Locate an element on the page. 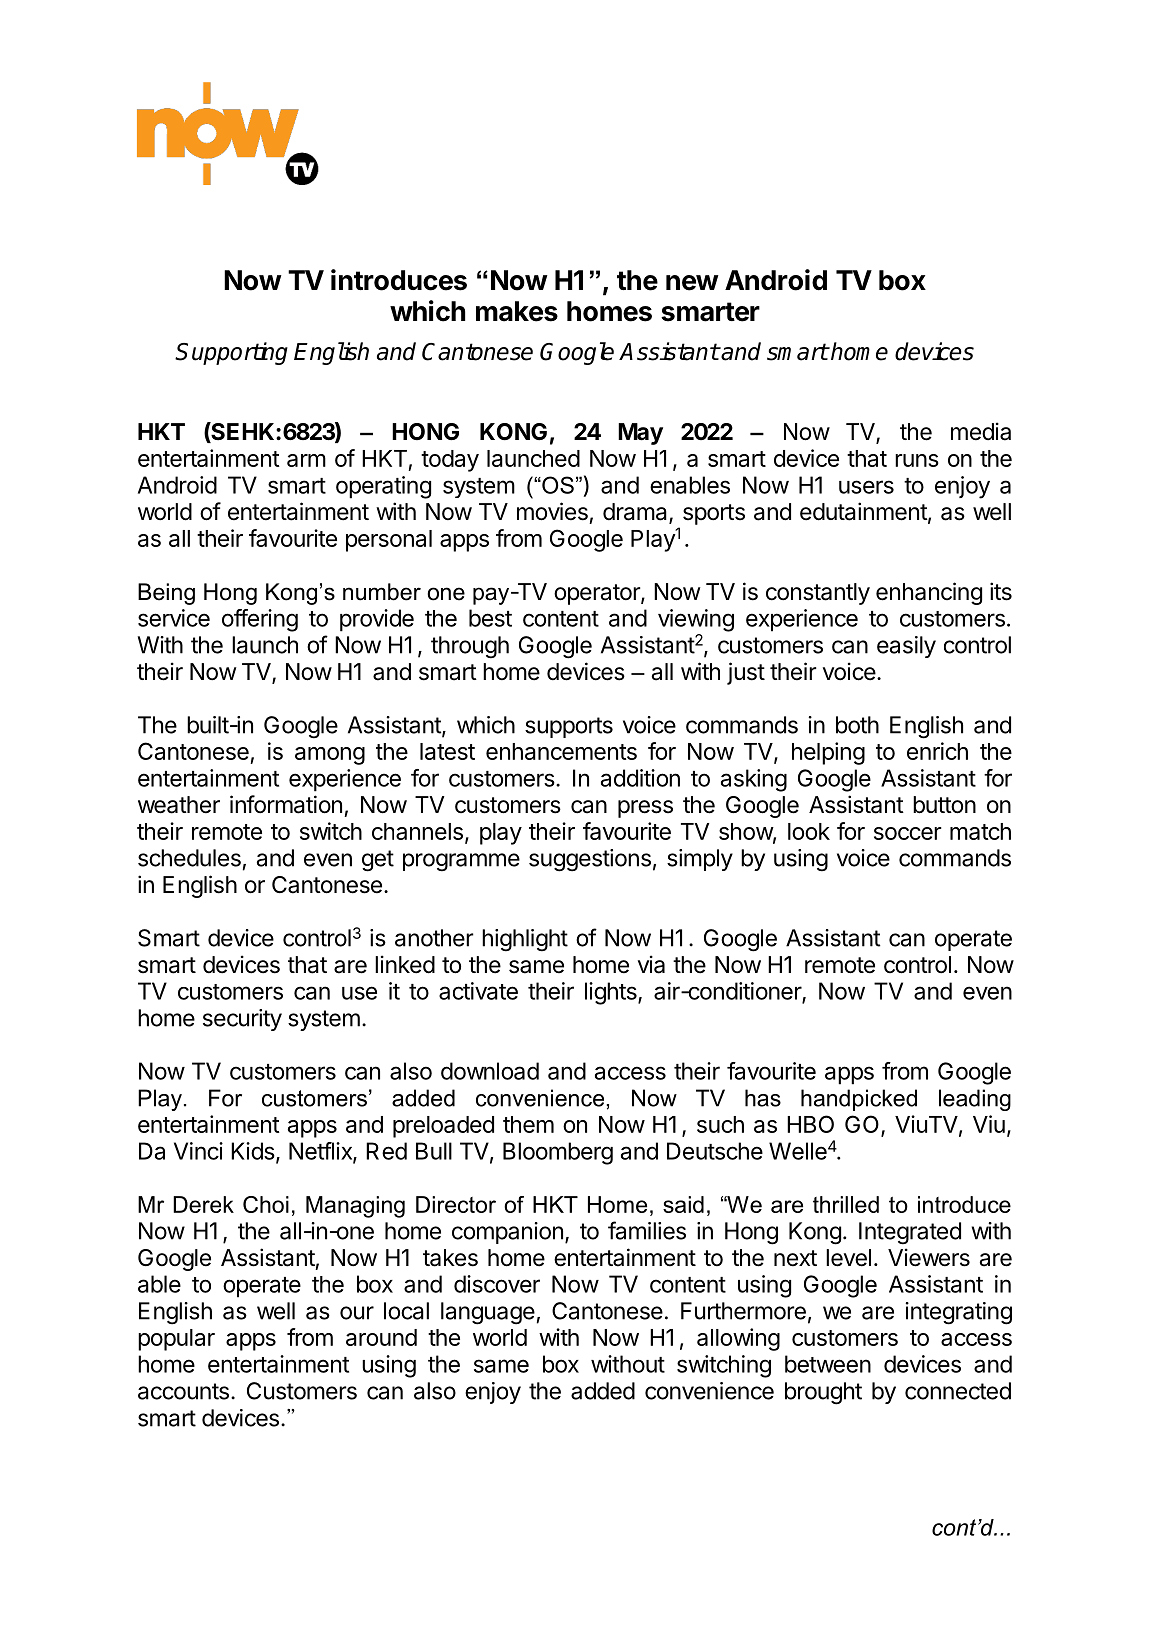 The image size is (1149, 1625). lights is located at coordinates (612, 993).
